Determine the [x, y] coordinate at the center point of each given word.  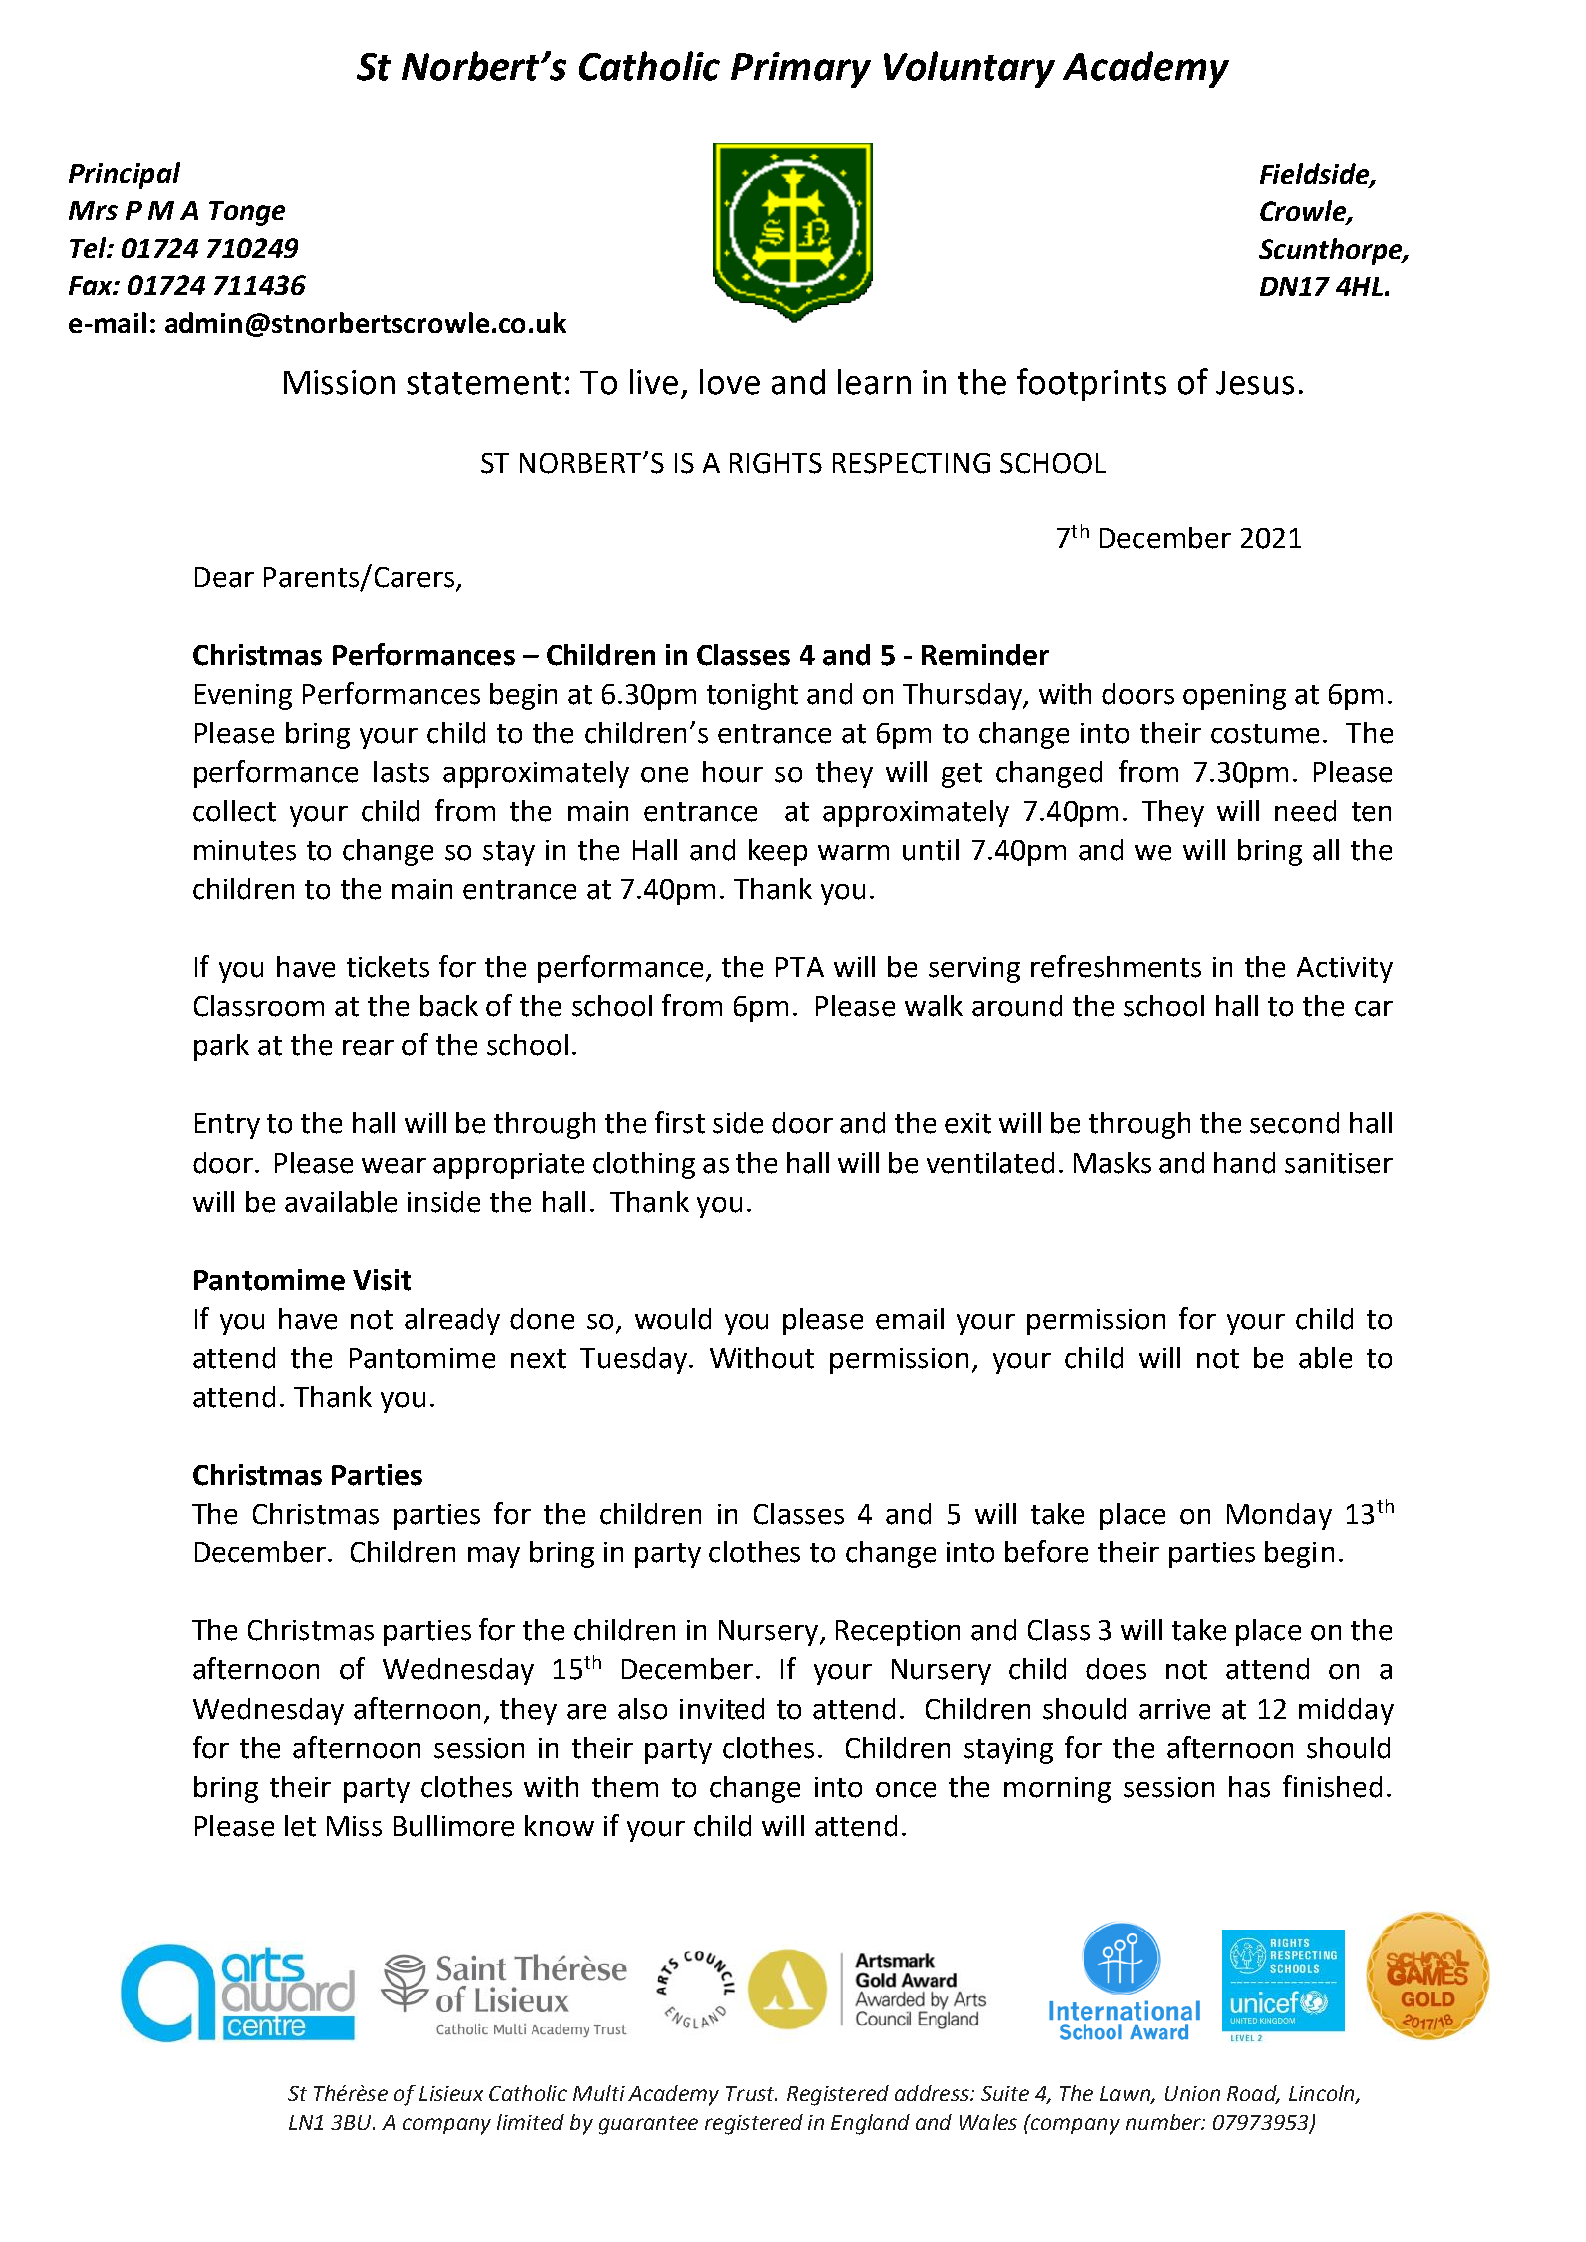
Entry [227, 1126]
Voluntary [969, 69]
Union [1192, 2093]
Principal [124, 175]
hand [1244, 1163]
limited [530, 2122]
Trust [751, 2093]
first [680, 1122]
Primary [801, 70]
